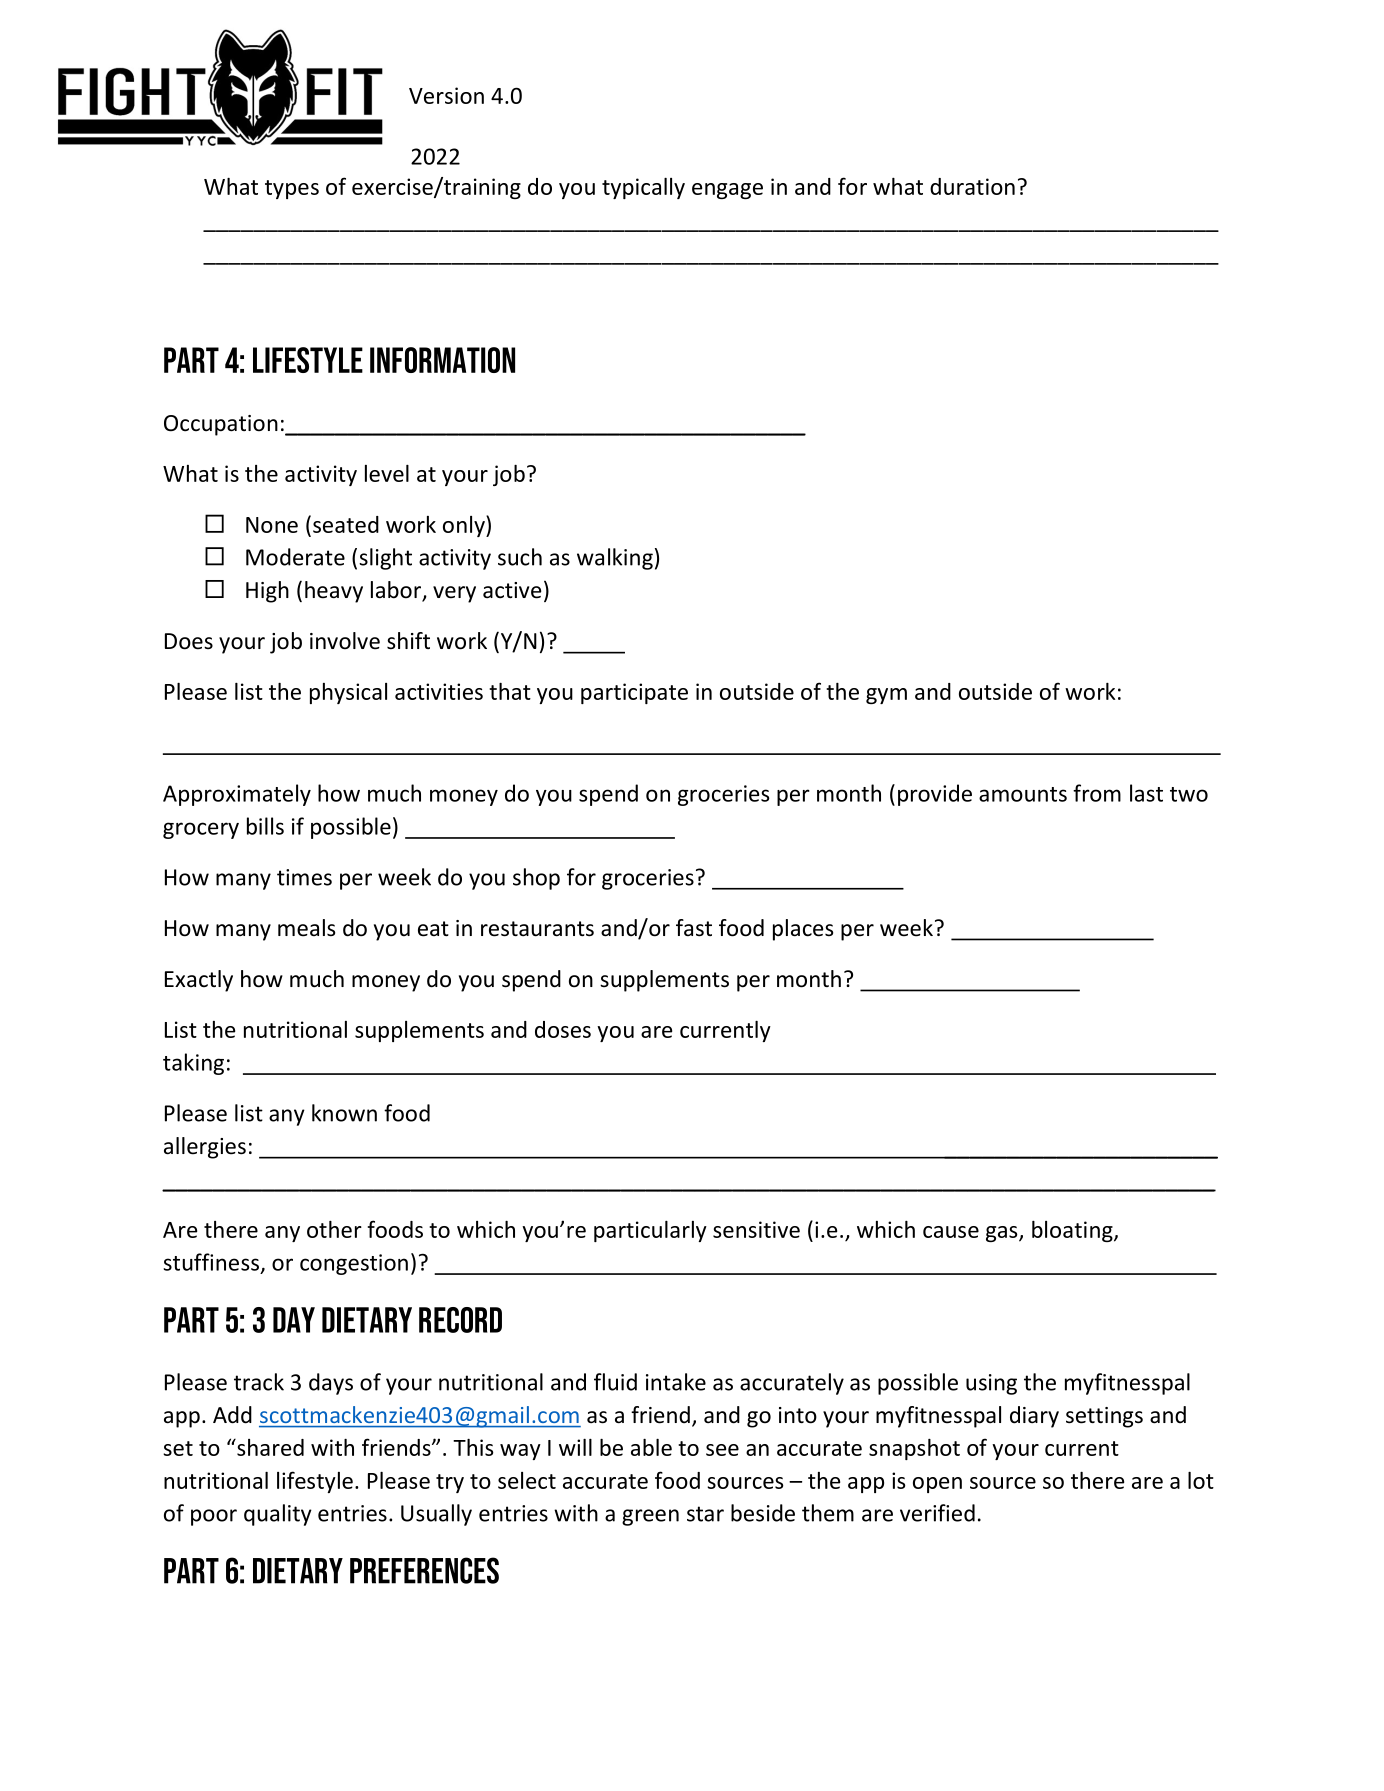 The width and height of the screenshot is (1384, 1791). I want to click on duration, so click(972, 186).
